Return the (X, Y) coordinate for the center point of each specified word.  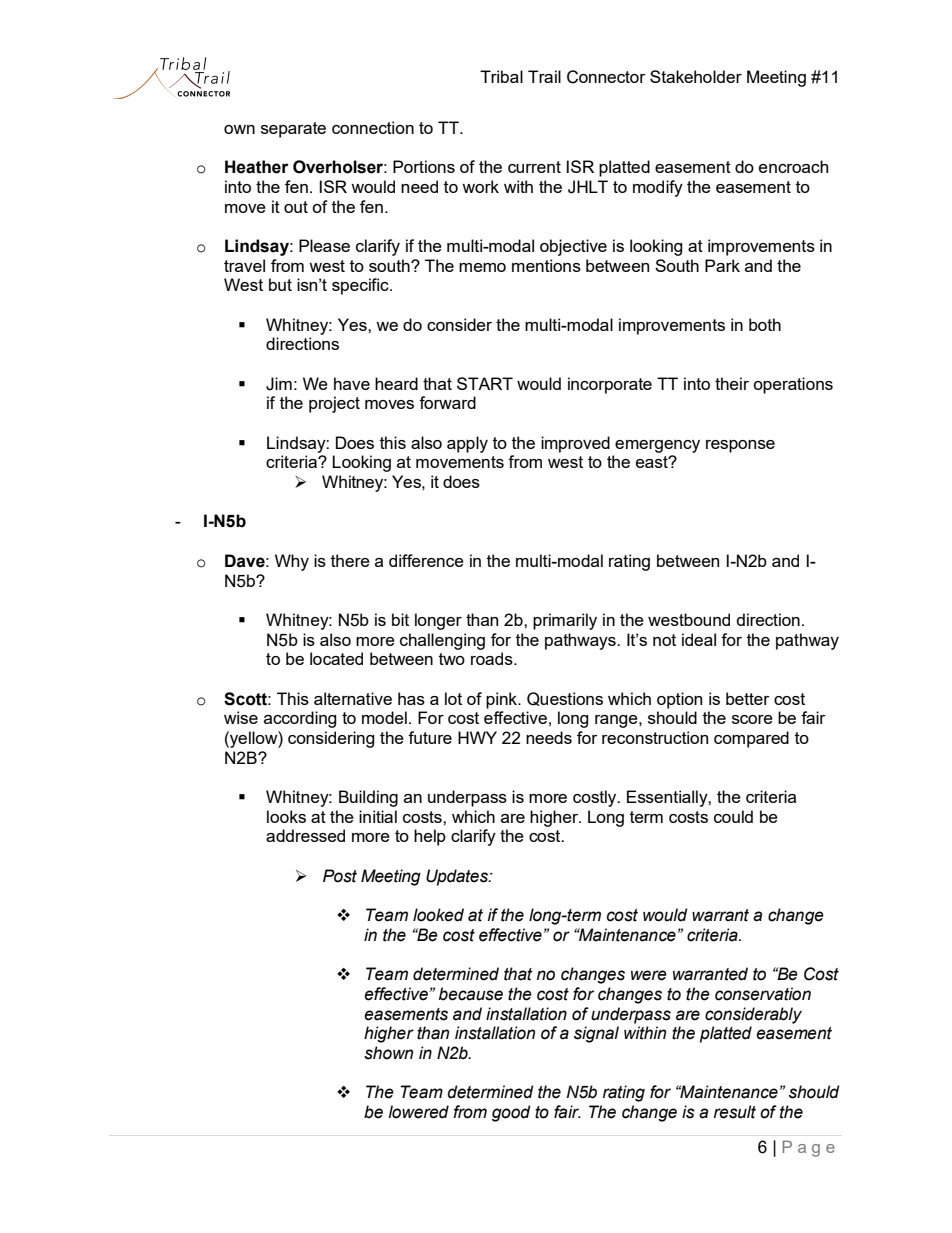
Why (292, 562)
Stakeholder (696, 76)
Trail (544, 76)
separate (293, 130)
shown (388, 1053)
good (511, 1113)
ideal (699, 639)
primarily (565, 621)
